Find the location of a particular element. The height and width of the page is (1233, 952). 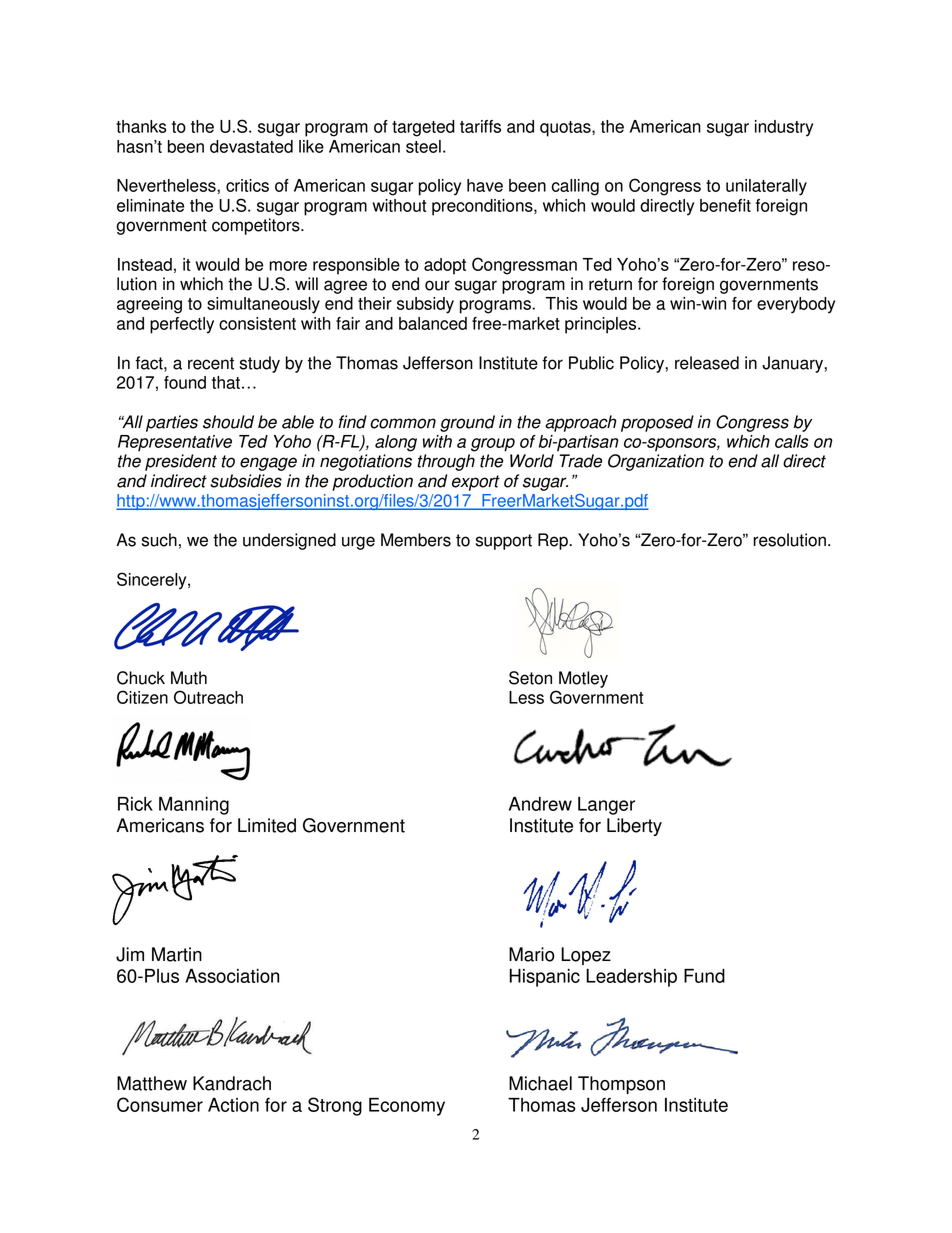

devastated is located at coordinates (251, 146).
